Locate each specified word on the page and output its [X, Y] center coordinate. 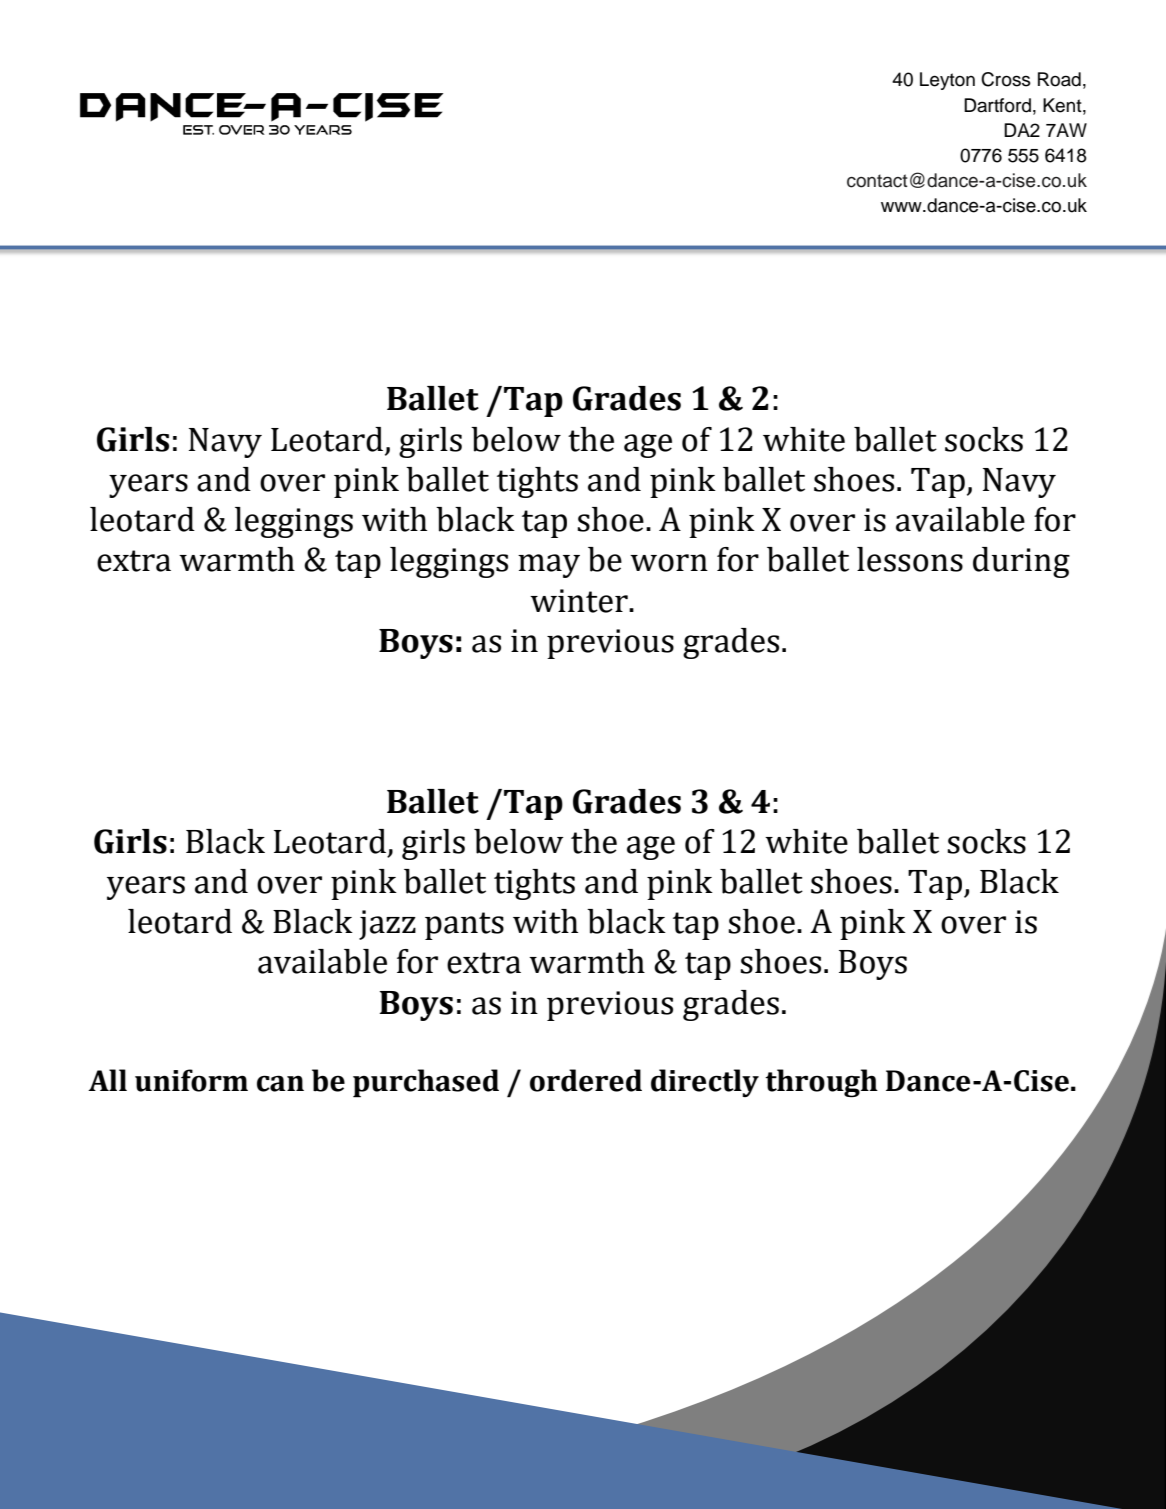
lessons [910, 559]
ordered [586, 1080]
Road [1059, 79]
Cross [1006, 79]
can [280, 1083]
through [821, 1083]
